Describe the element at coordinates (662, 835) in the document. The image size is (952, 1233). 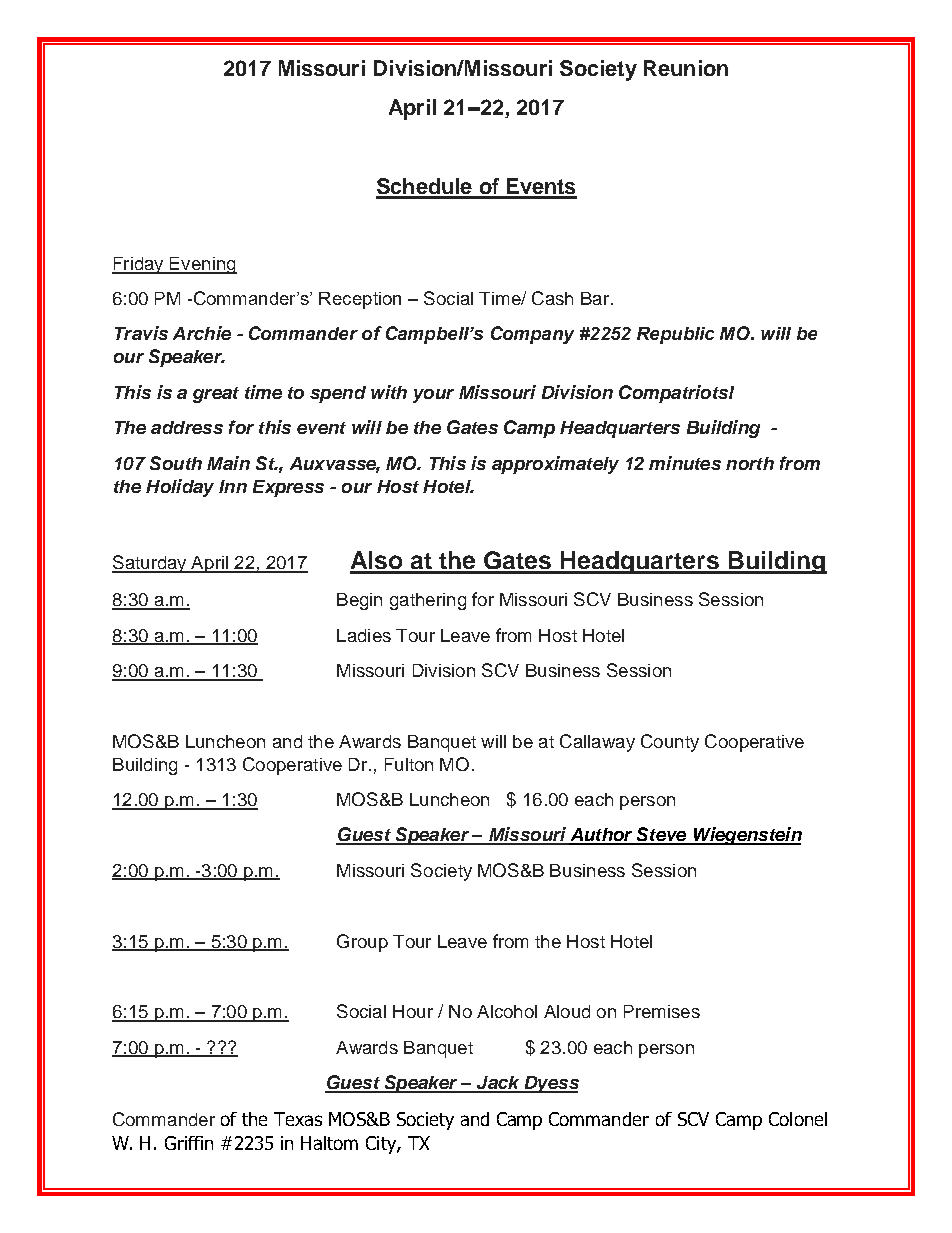
I see `Steve` at that location.
